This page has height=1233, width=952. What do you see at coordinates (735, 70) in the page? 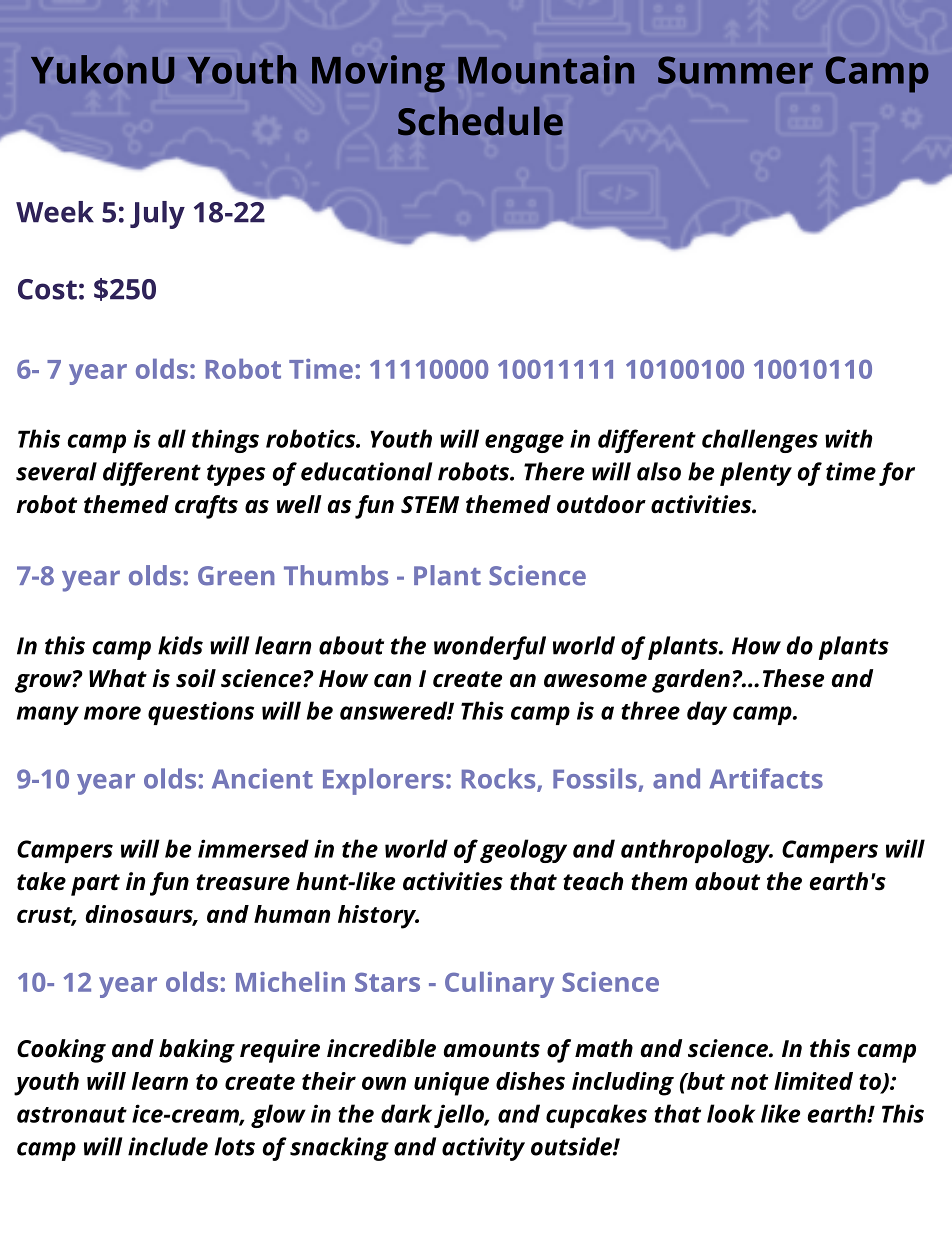
I see `Summer` at bounding box center [735, 70].
